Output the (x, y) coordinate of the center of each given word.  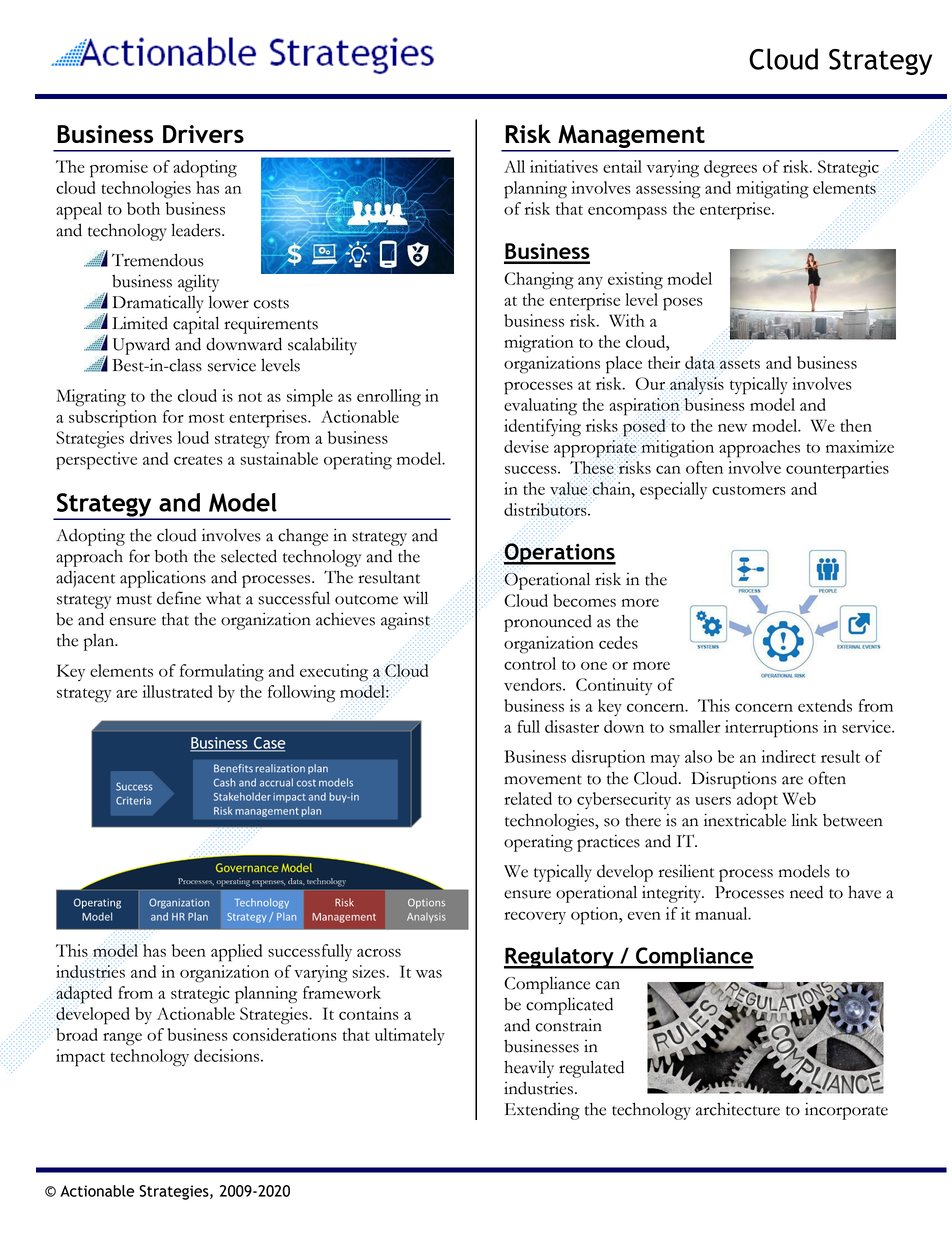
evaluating (540, 407)
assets (740, 364)
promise (119, 169)
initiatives (564, 166)
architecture (738, 1109)
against (405, 621)
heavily (529, 1069)
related (528, 798)
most (206, 418)
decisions (228, 1055)
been (189, 950)
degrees (730, 169)
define (179, 598)
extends (825, 705)
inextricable (745, 820)
